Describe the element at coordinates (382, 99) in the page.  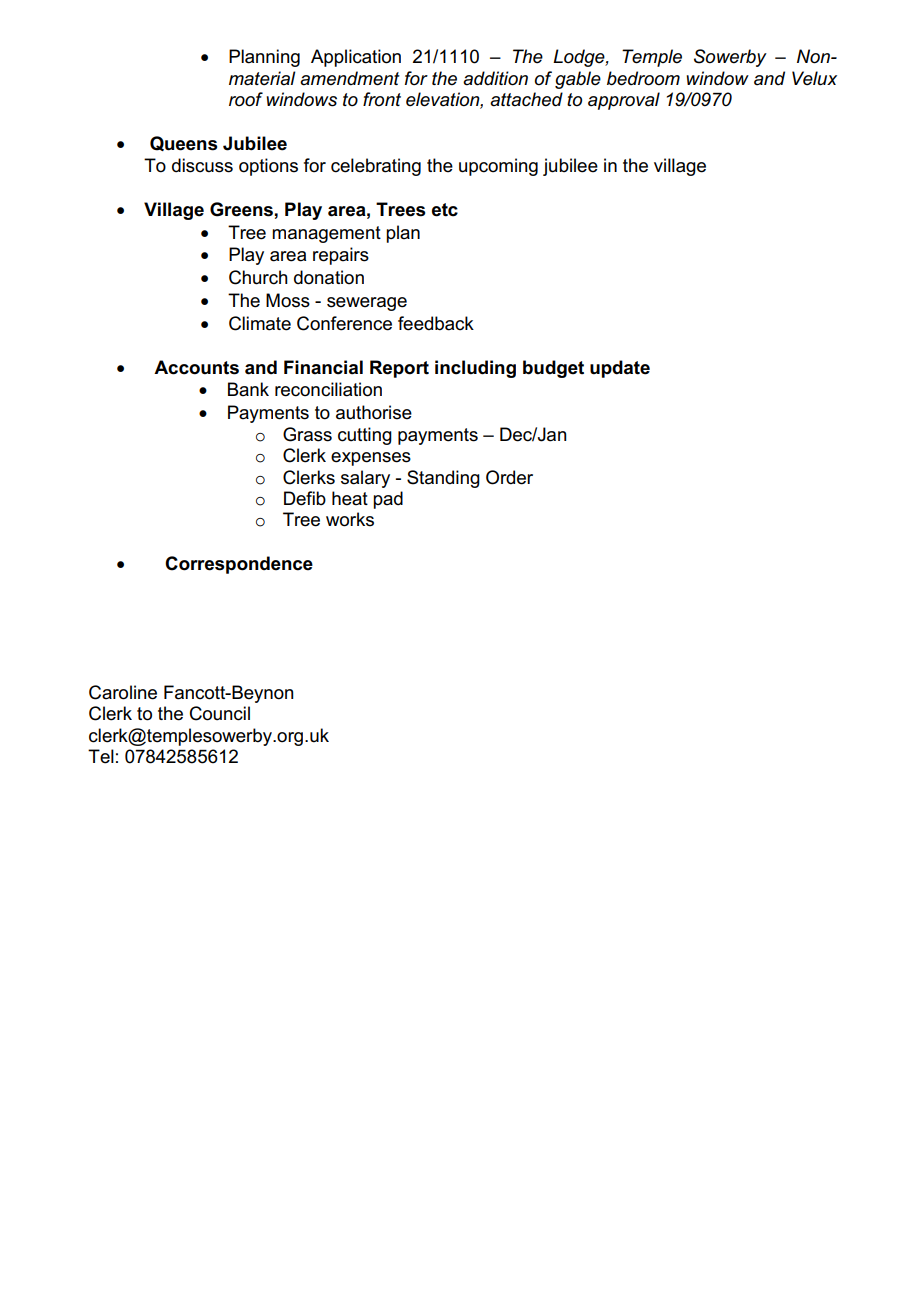
I see `front` at that location.
